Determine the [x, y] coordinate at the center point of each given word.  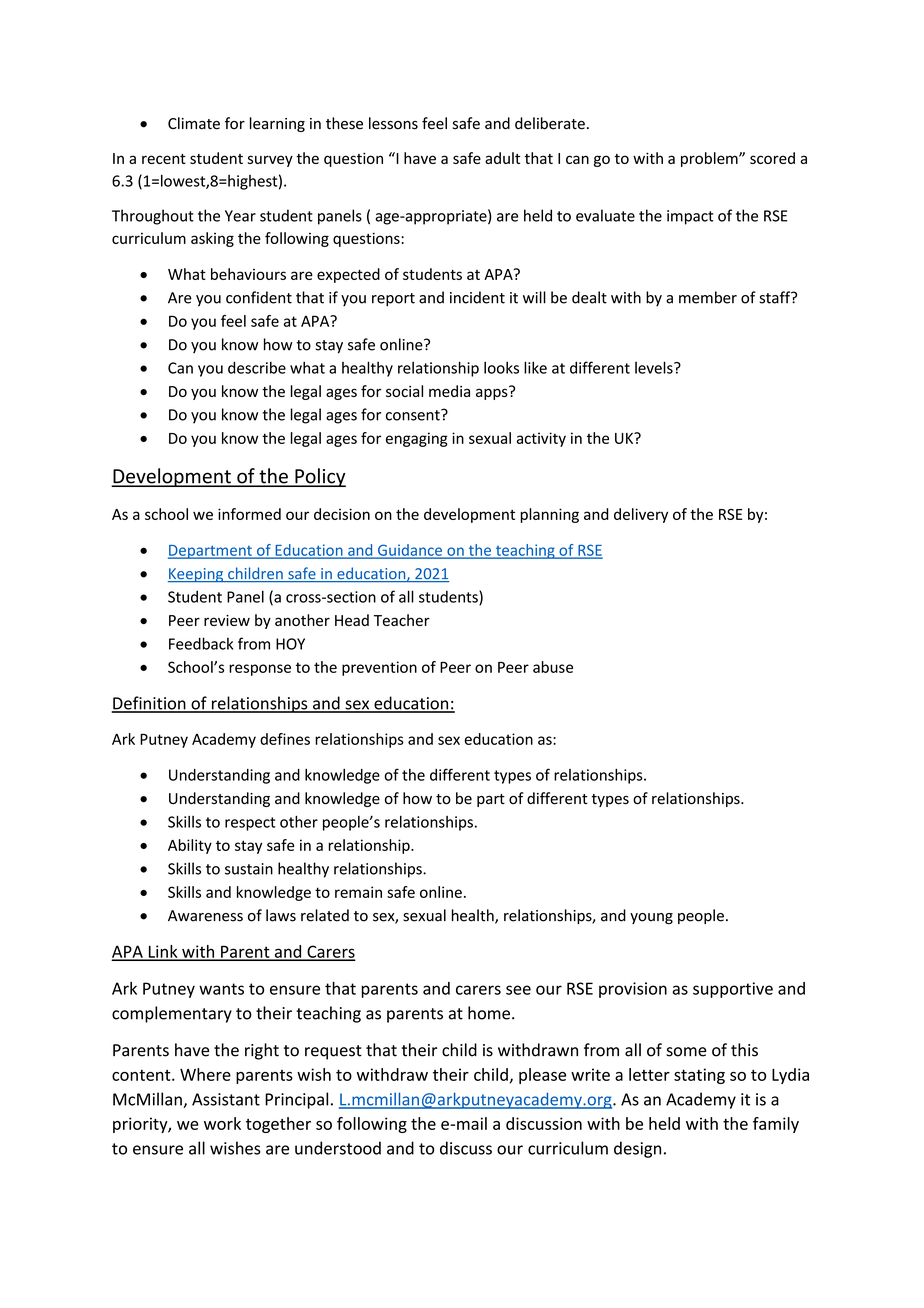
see [518, 990]
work [222, 1123]
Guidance [410, 551]
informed [249, 514]
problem [710, 159]
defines [285, 739]
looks [501, 367]
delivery [641, 515]
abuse [553, 667]
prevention [379, 668]
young [651, 919]
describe [257, 367]
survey [270, 161]
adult [502, 158]
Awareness [205, 916]
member [708, 297]
